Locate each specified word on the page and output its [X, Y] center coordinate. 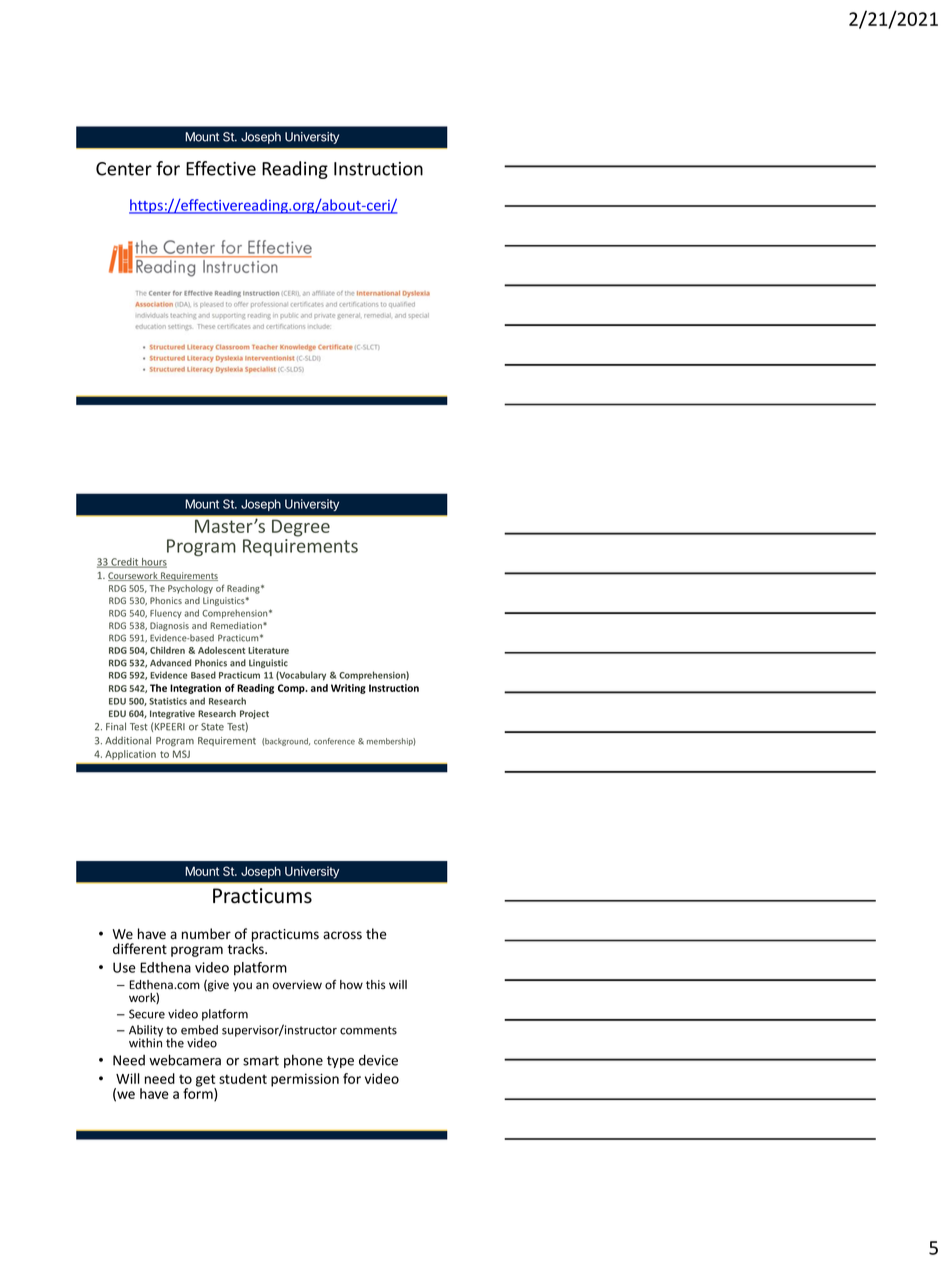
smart [261, 1061]
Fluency [166, 613]
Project [254, 714]
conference [334, 741]
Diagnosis [169, 626]
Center [124, 169]
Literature [268, 650]
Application [130, 755]
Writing [348, 689]
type [340, 1062]
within [145, 1042]
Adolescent [221, 650]
